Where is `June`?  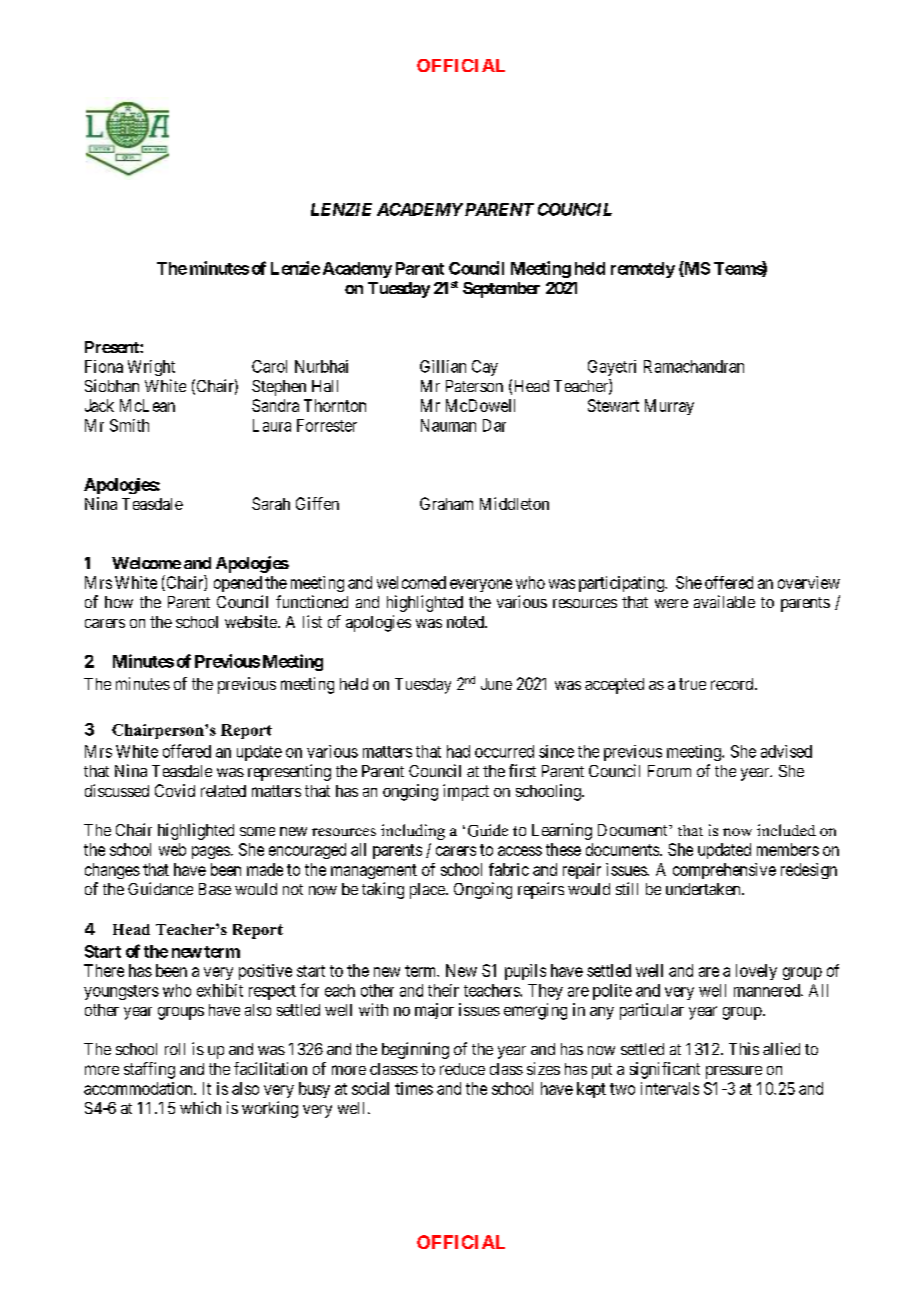
June is located at coordinates (496, 684).
